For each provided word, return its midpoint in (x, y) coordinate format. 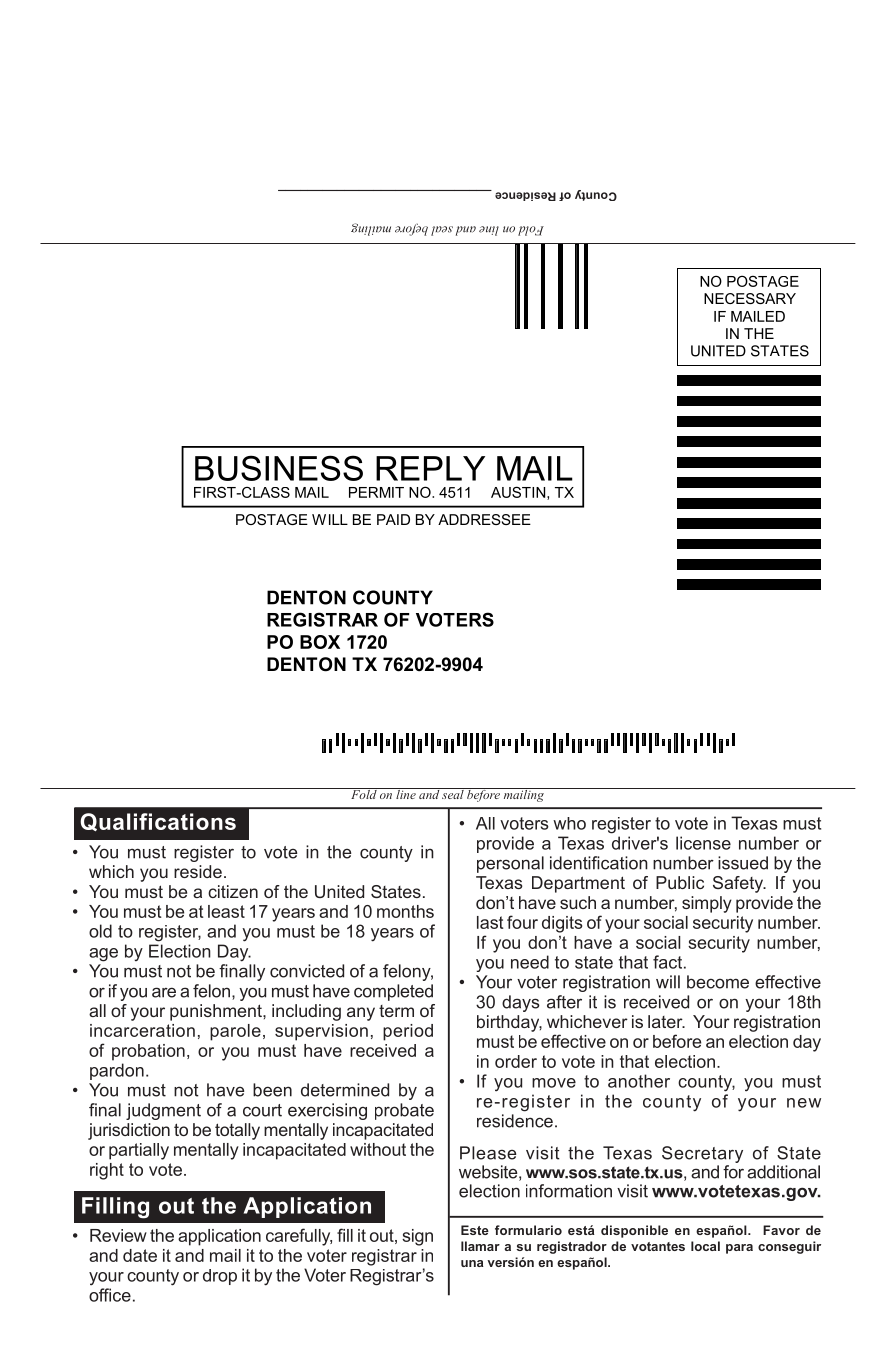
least (226, 911)
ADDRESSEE (484, 519)
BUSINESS (279, 468)
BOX (320, 642)
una (472, 1263)
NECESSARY (750, 298)
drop (220, 1277)
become (718, 982)
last (490, 922)
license (703, 843)
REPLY (430, 468)
